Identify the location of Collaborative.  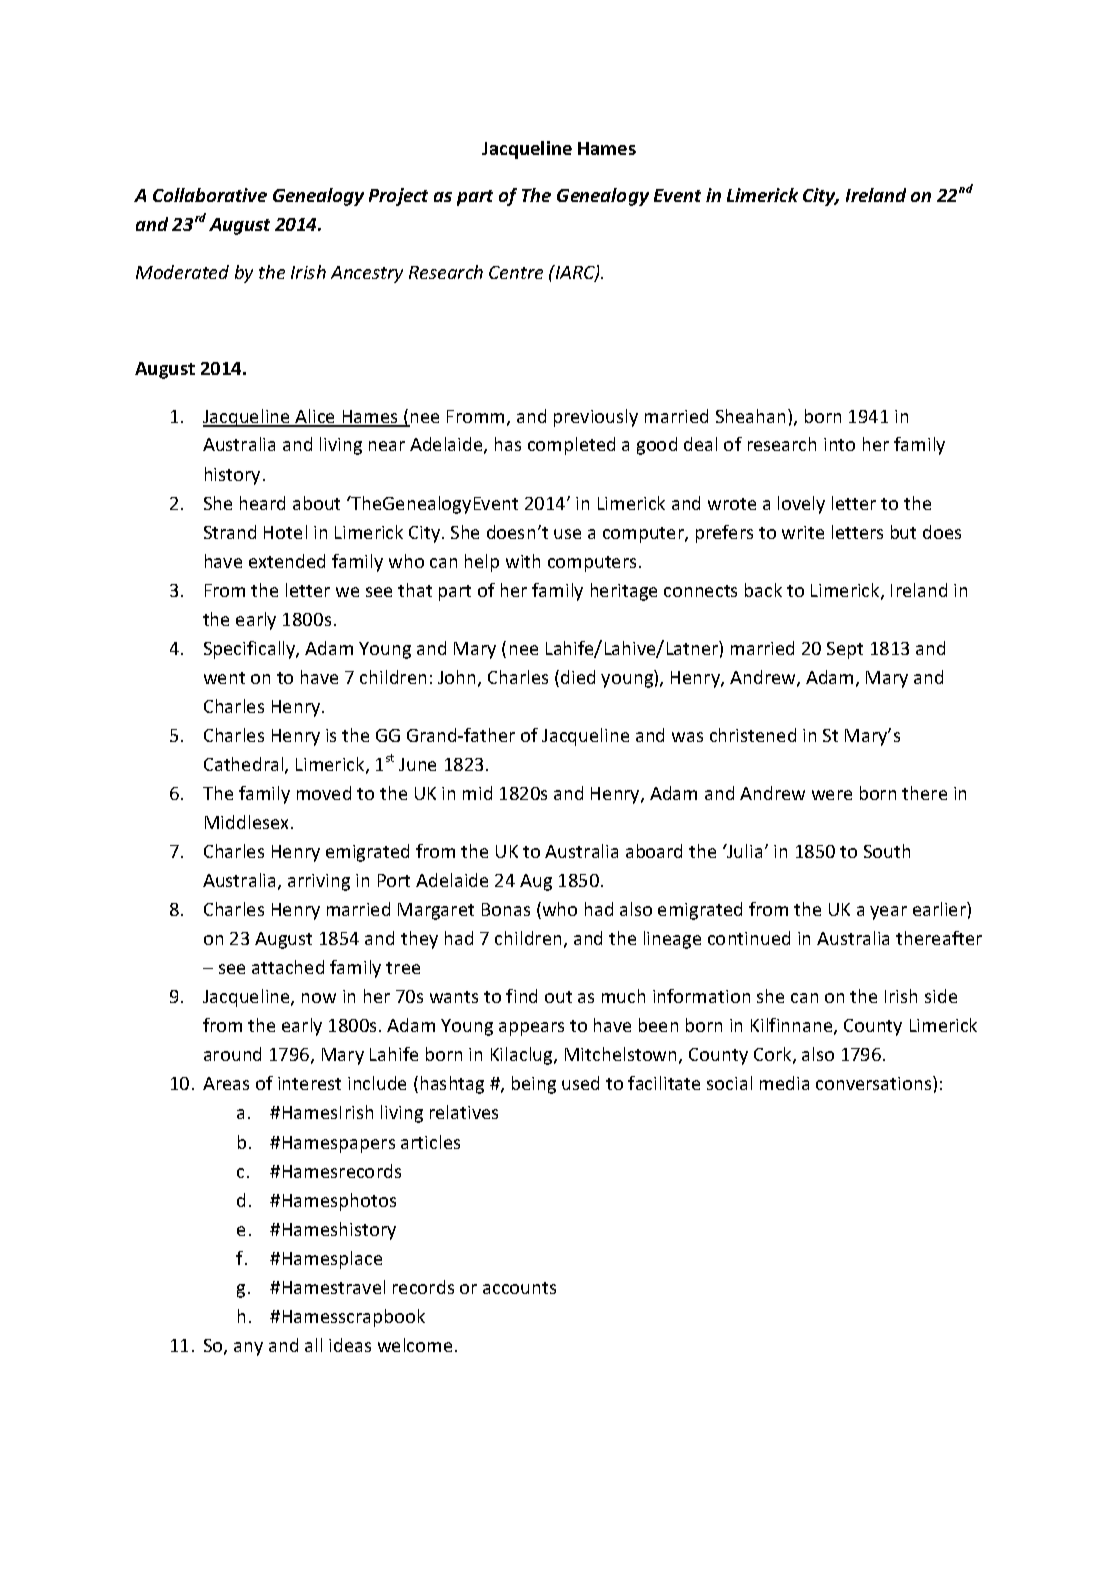
(210, 195).
